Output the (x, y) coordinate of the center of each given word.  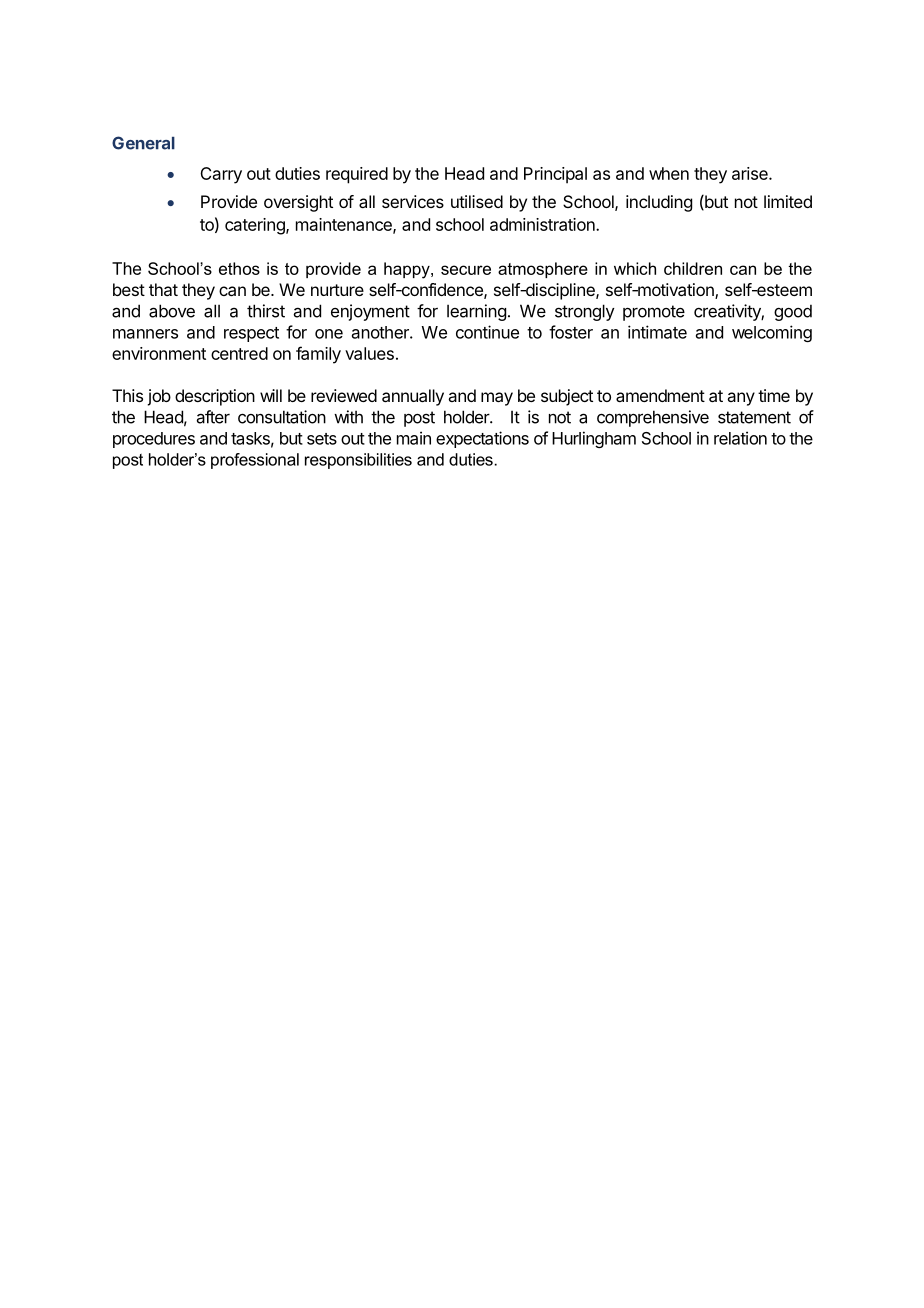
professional (255, 461)
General (143, 143)
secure (466, 270)
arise (751, 173)
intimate (657, 332)
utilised (477, 201)
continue (487, 332)
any (741, 399)
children (693, 268)
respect (251, 334)
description (215, 397)
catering (256, 226)
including (659, 203)
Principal (555, 175)
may (497, 399)
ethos (239, 268)
